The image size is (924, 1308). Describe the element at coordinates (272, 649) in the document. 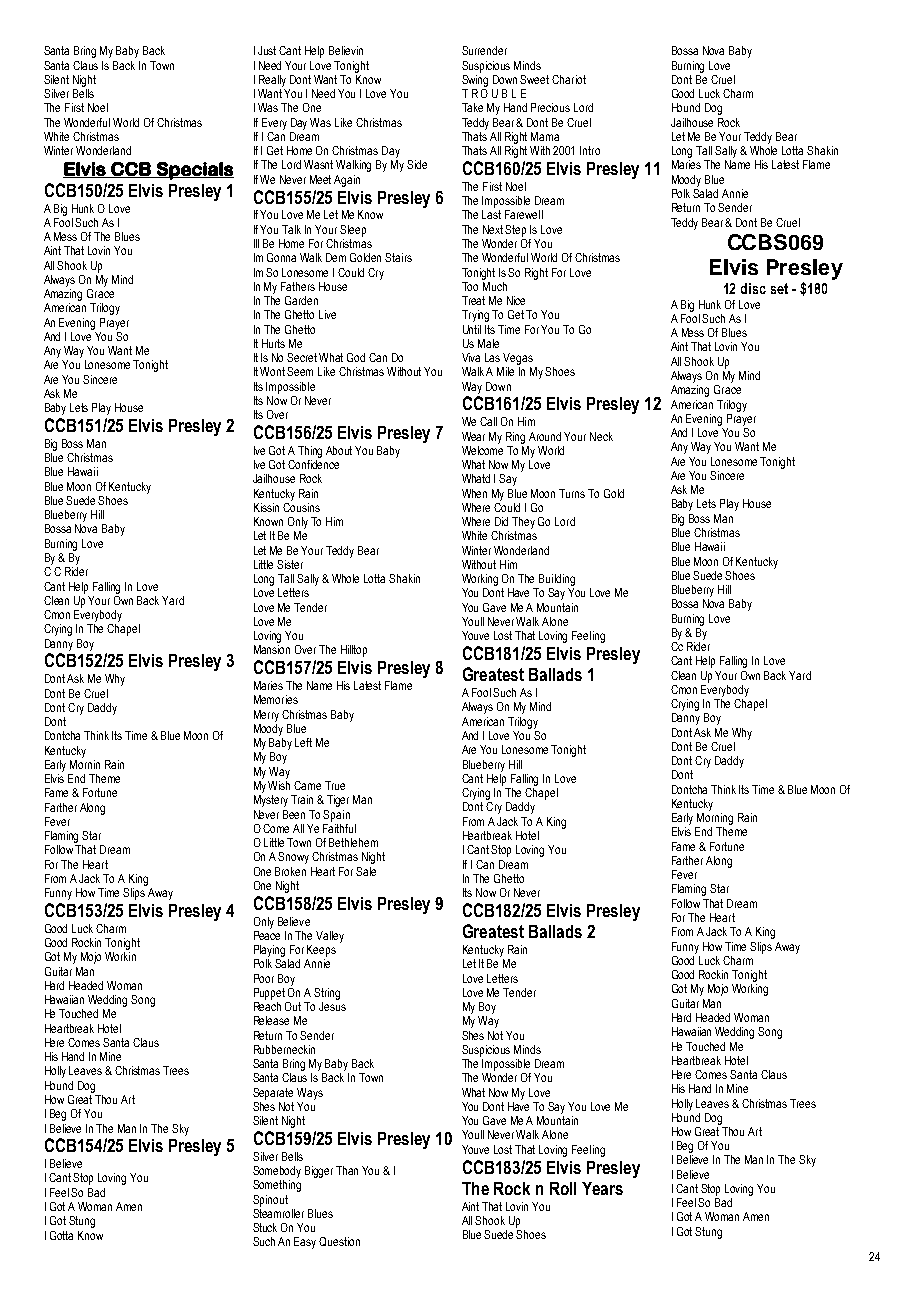

I see `Mansion` at that location.
